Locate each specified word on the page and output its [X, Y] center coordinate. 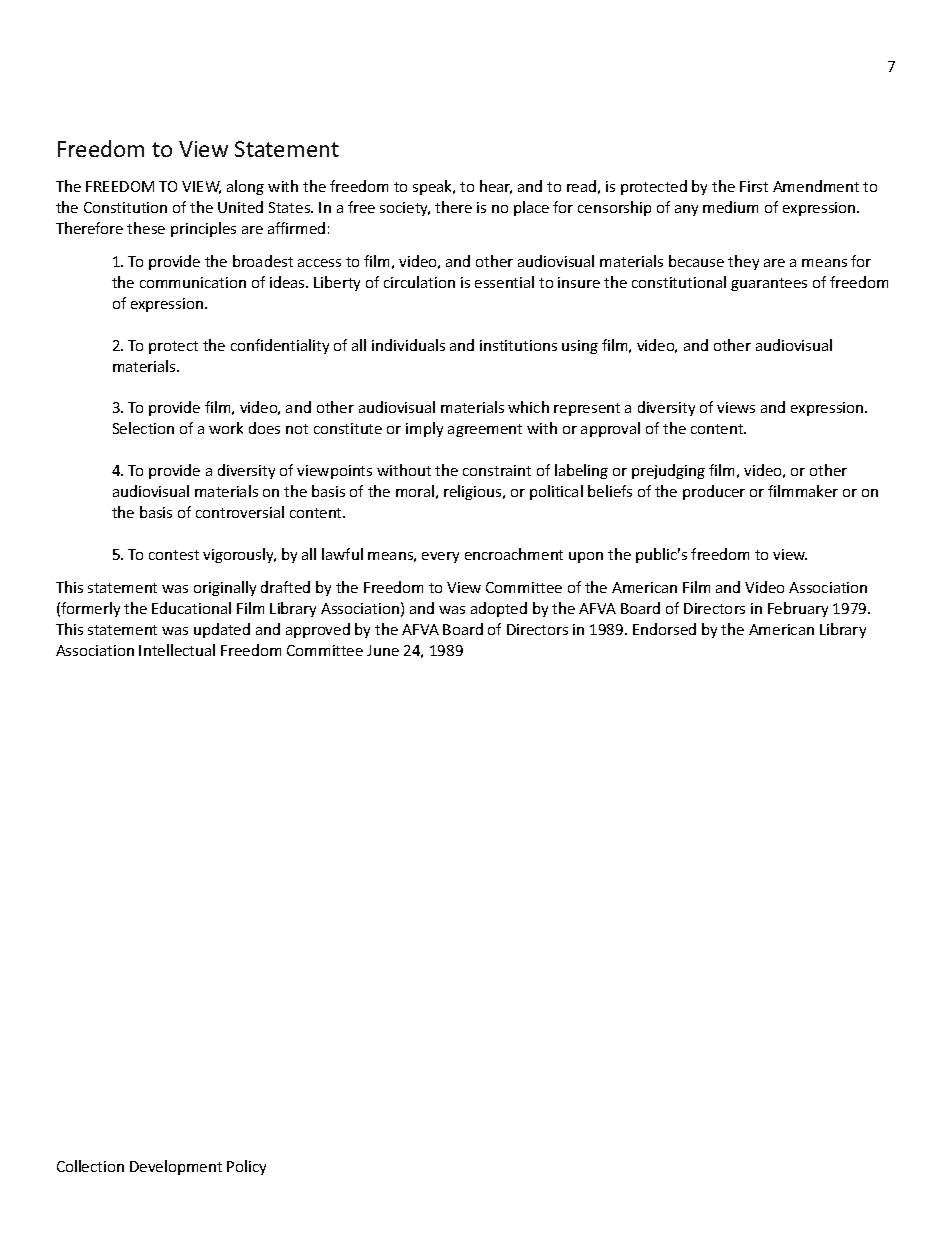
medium [730, 207]
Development [176, 1167]
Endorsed [664, 629]
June [383, 650]
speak [434, 187]
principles [203, 229]
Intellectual [177, 650]
